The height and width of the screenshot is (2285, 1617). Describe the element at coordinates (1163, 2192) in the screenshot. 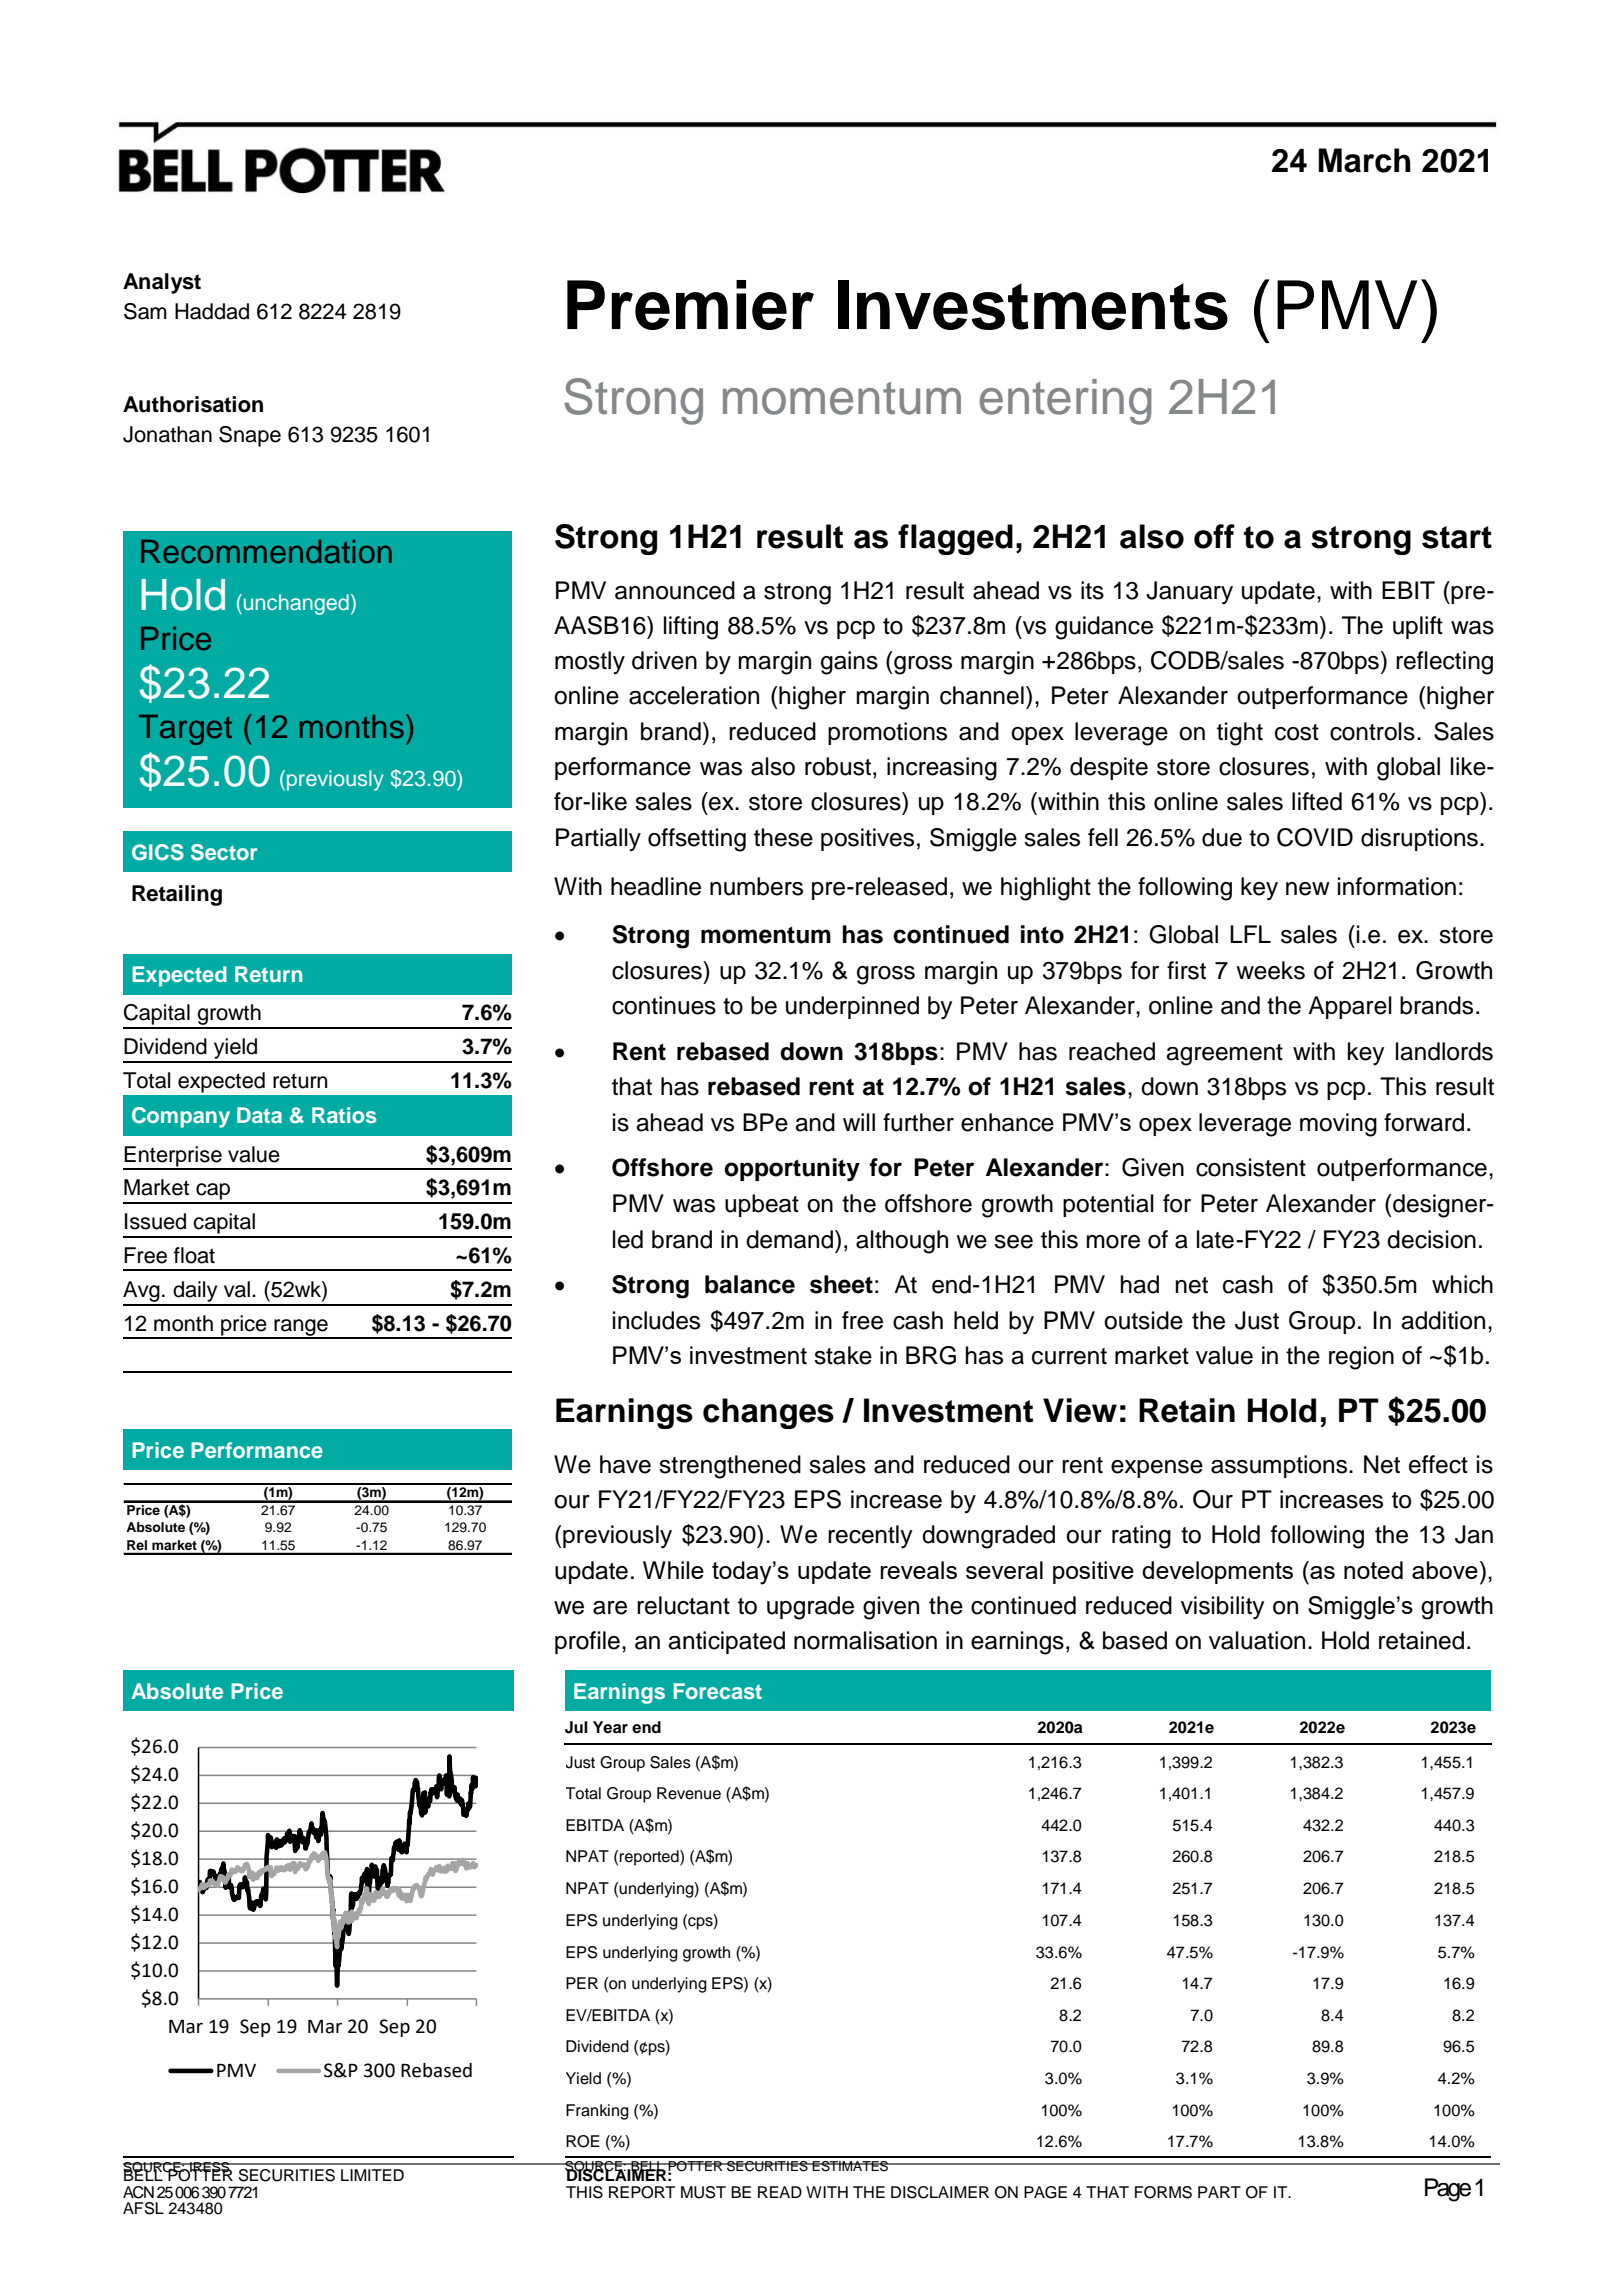

I see `FORMS` at that location.
